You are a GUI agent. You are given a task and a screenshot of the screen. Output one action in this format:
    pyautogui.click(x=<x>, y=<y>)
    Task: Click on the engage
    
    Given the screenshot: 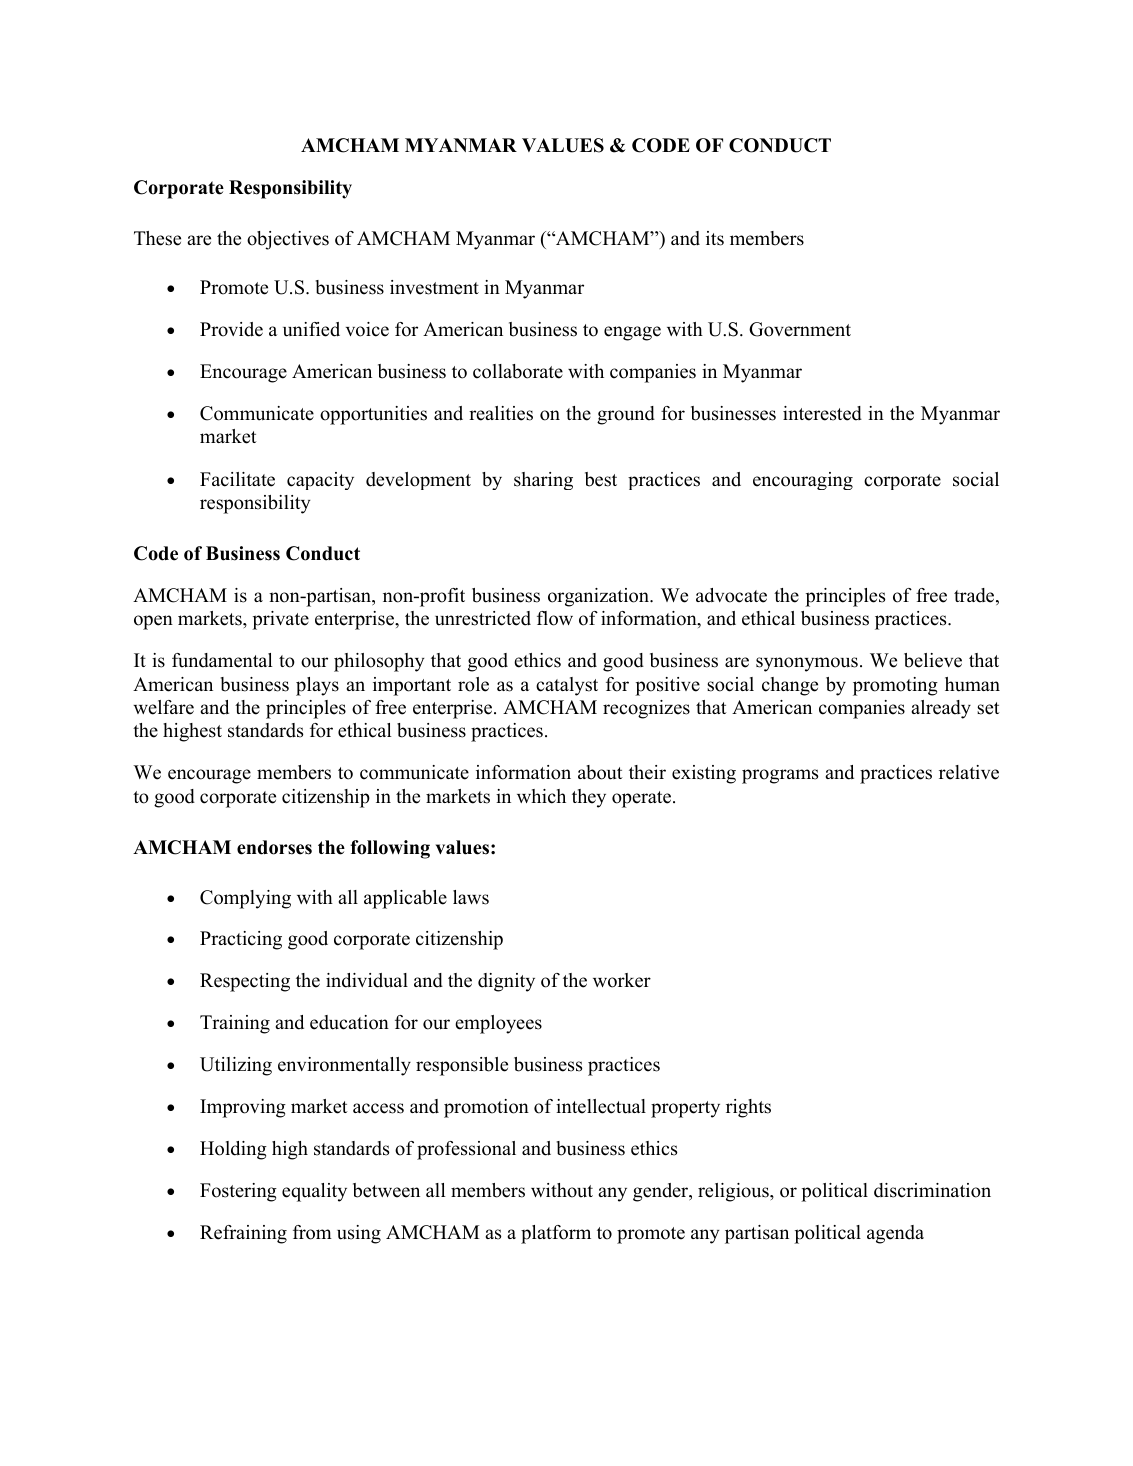 What is the action you would take?
    pyautogui.click(x=632, y=333)
